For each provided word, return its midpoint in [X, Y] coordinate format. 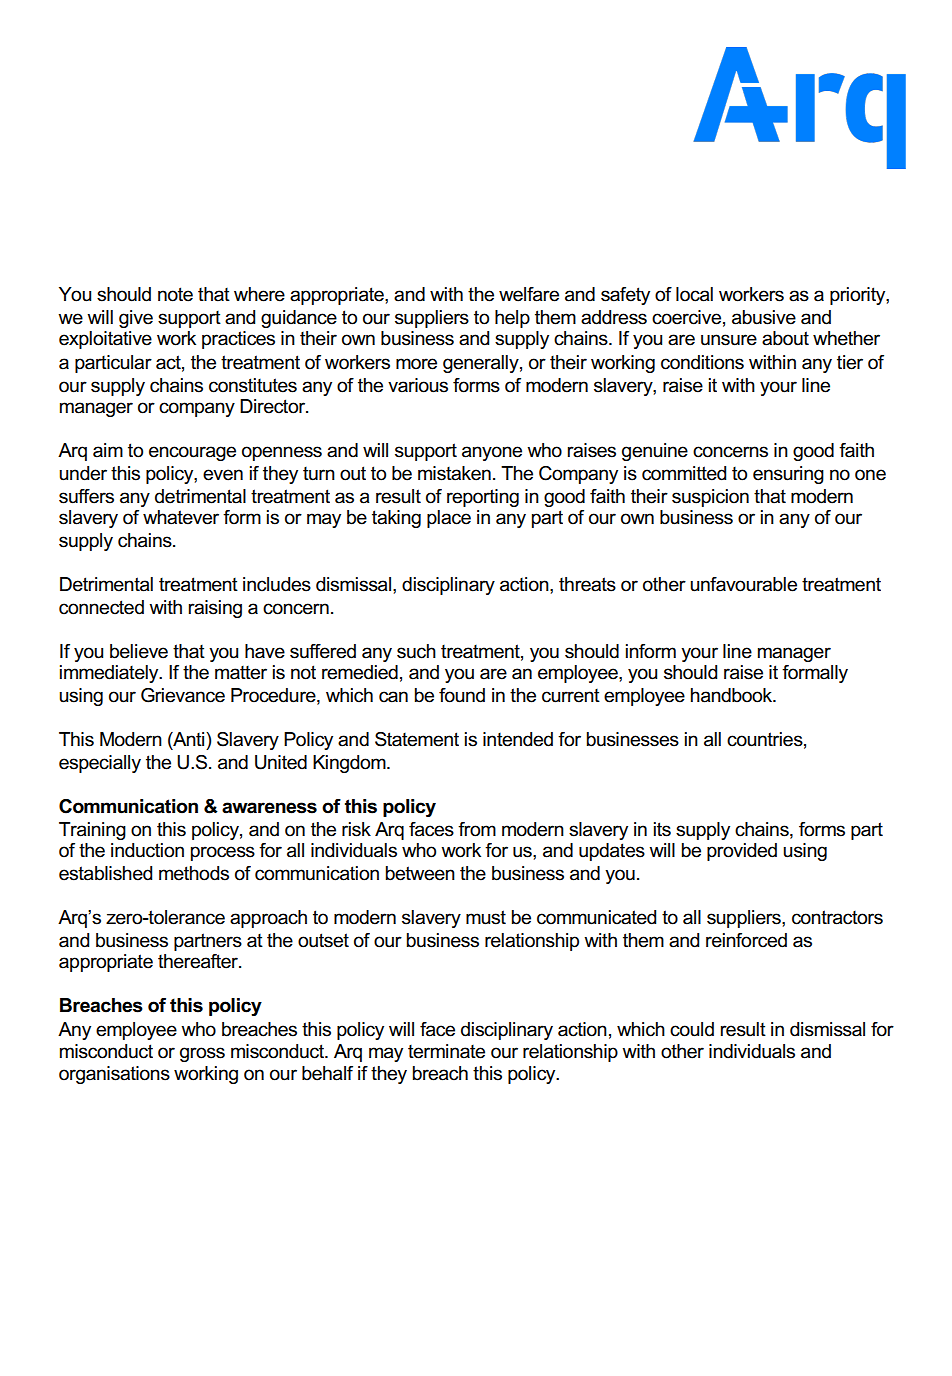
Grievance [183, 695]
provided [742, 852]
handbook [733, 695]
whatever [181, 517]
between [420, 873]
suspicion [710, 498]
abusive [764, 317]
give [136, 319]
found [462, 695]
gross [202, 1054]
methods [194, 873]
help [512, 319]
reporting [483, 498]
